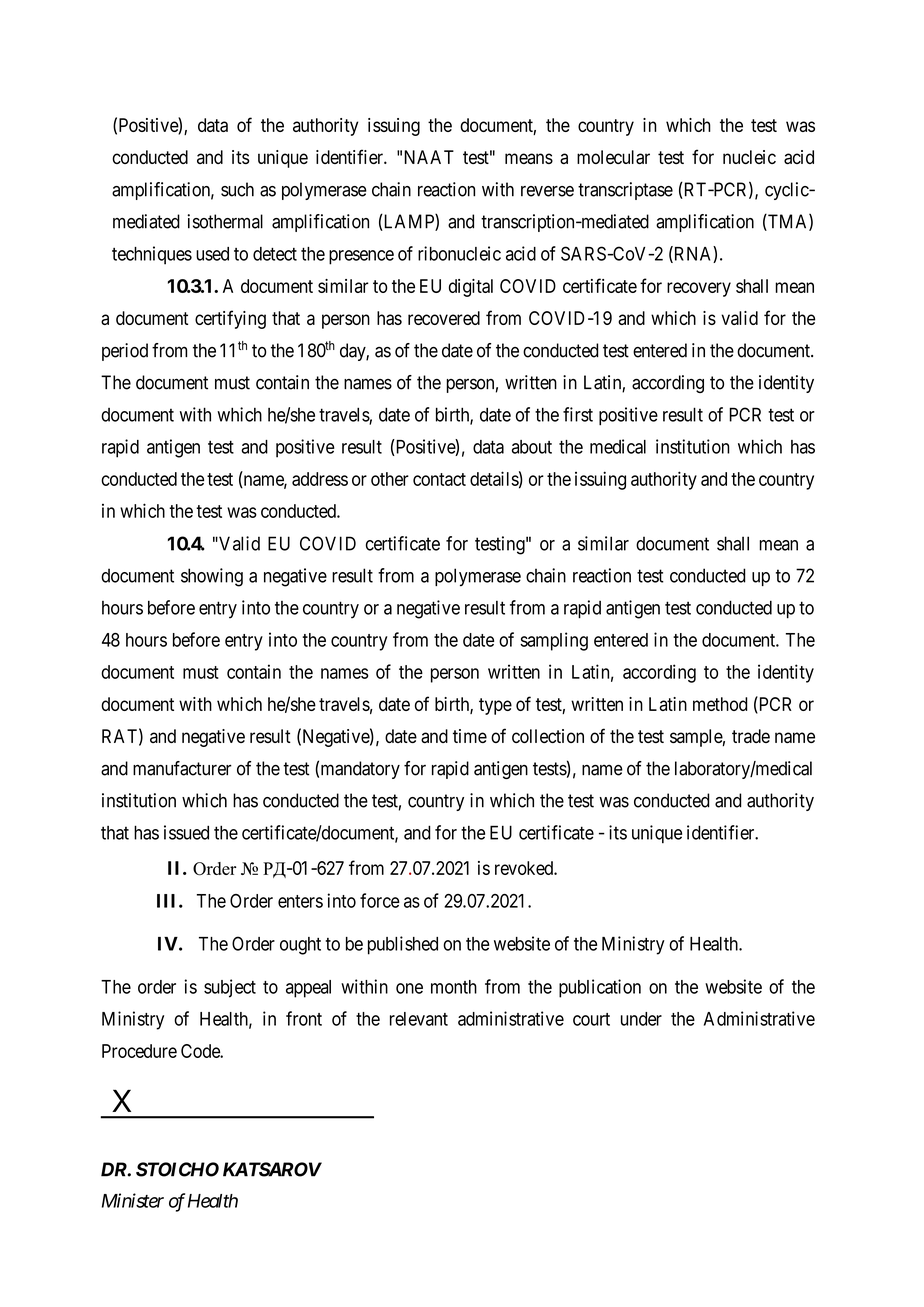 This screenshot has height=1307, width=924. What do you see at coordinates (133, 1200) in the screenshot?
I see `Minister` at bounding box center [133, 1200].
